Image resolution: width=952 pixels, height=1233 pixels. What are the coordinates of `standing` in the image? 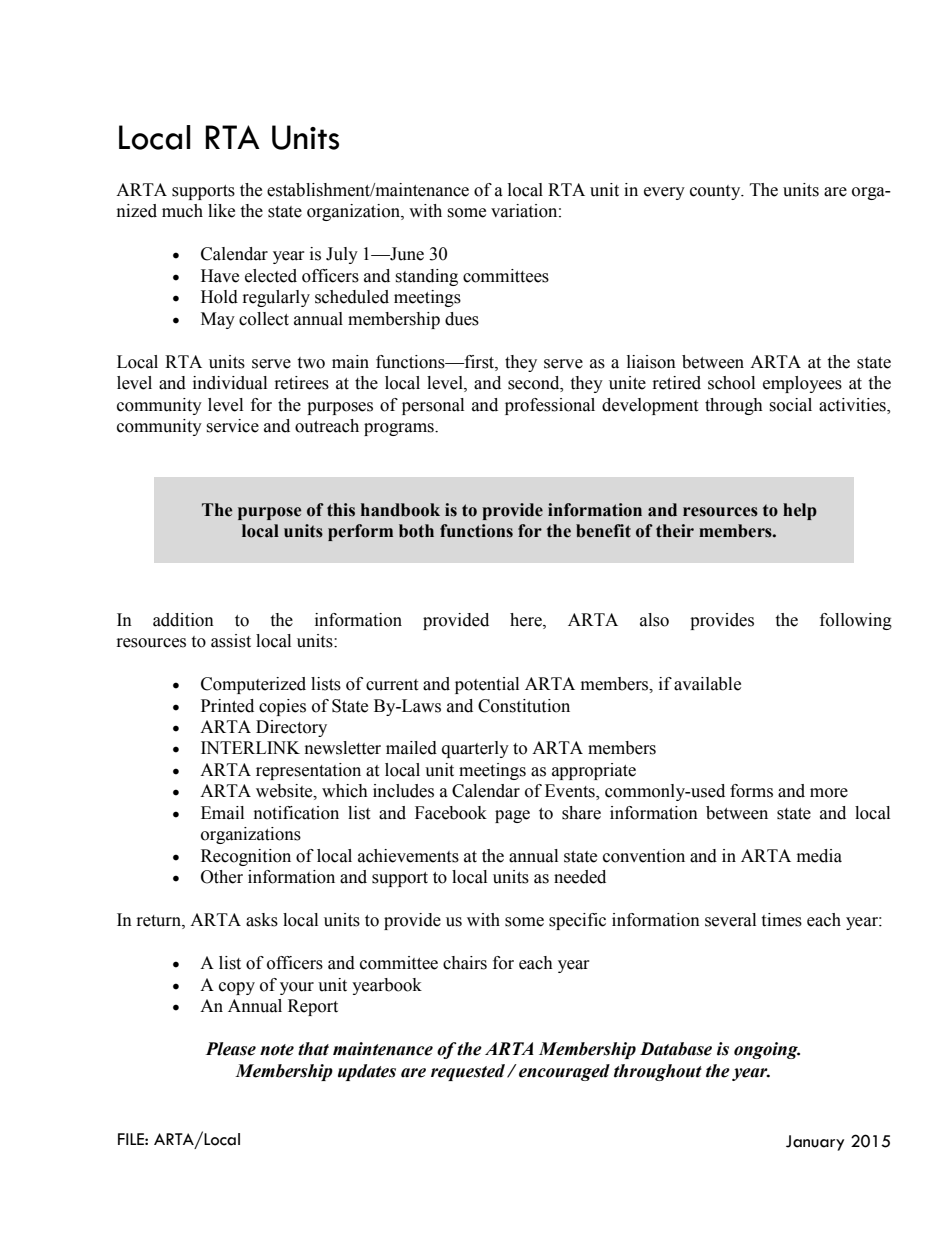 It's located at (426, 277).
